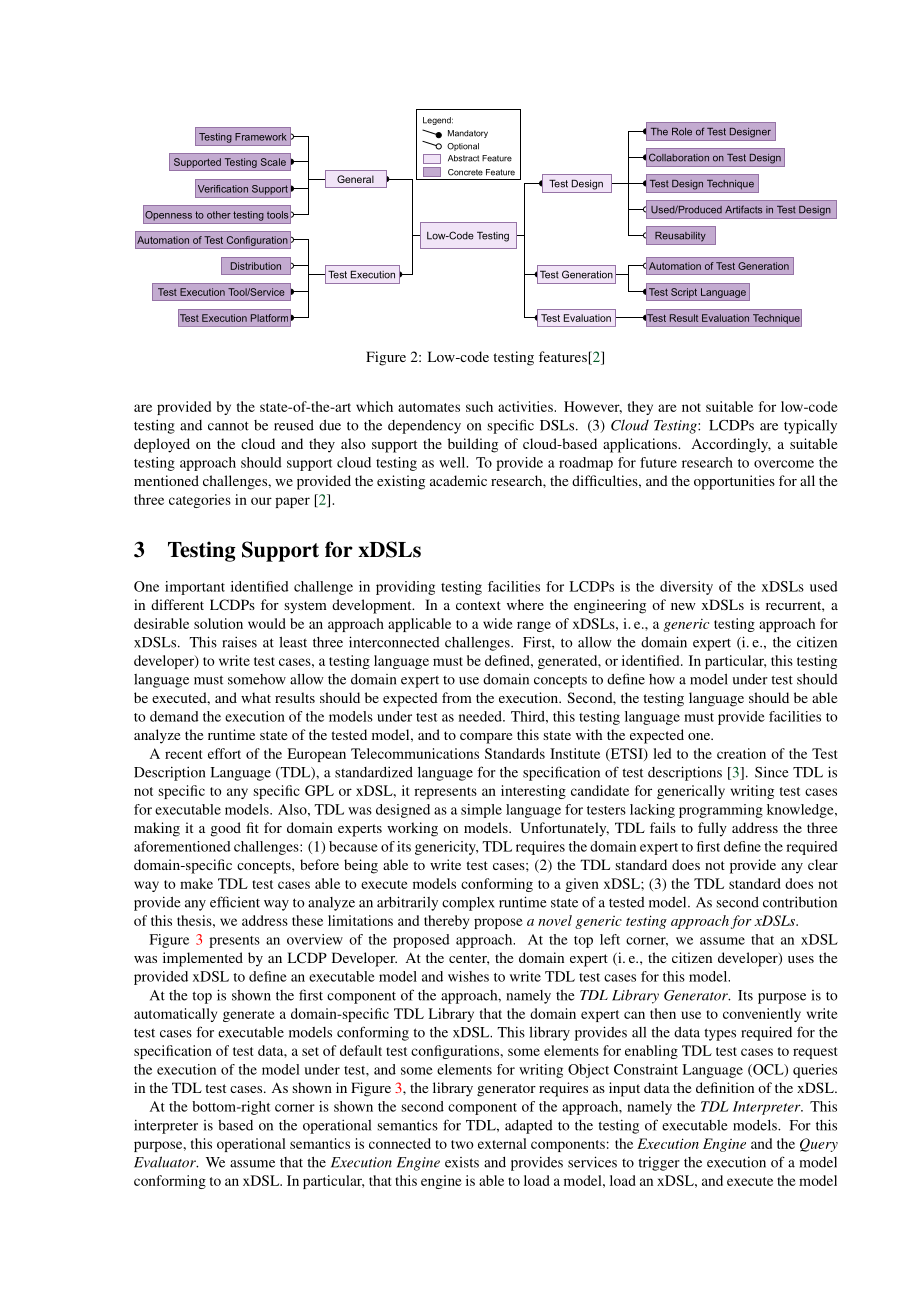 The height and width of the page is (1308, 924). What do you see at coordinates (235, 902) in the page?
I see `efficient` at bounding box center [235, 902].
